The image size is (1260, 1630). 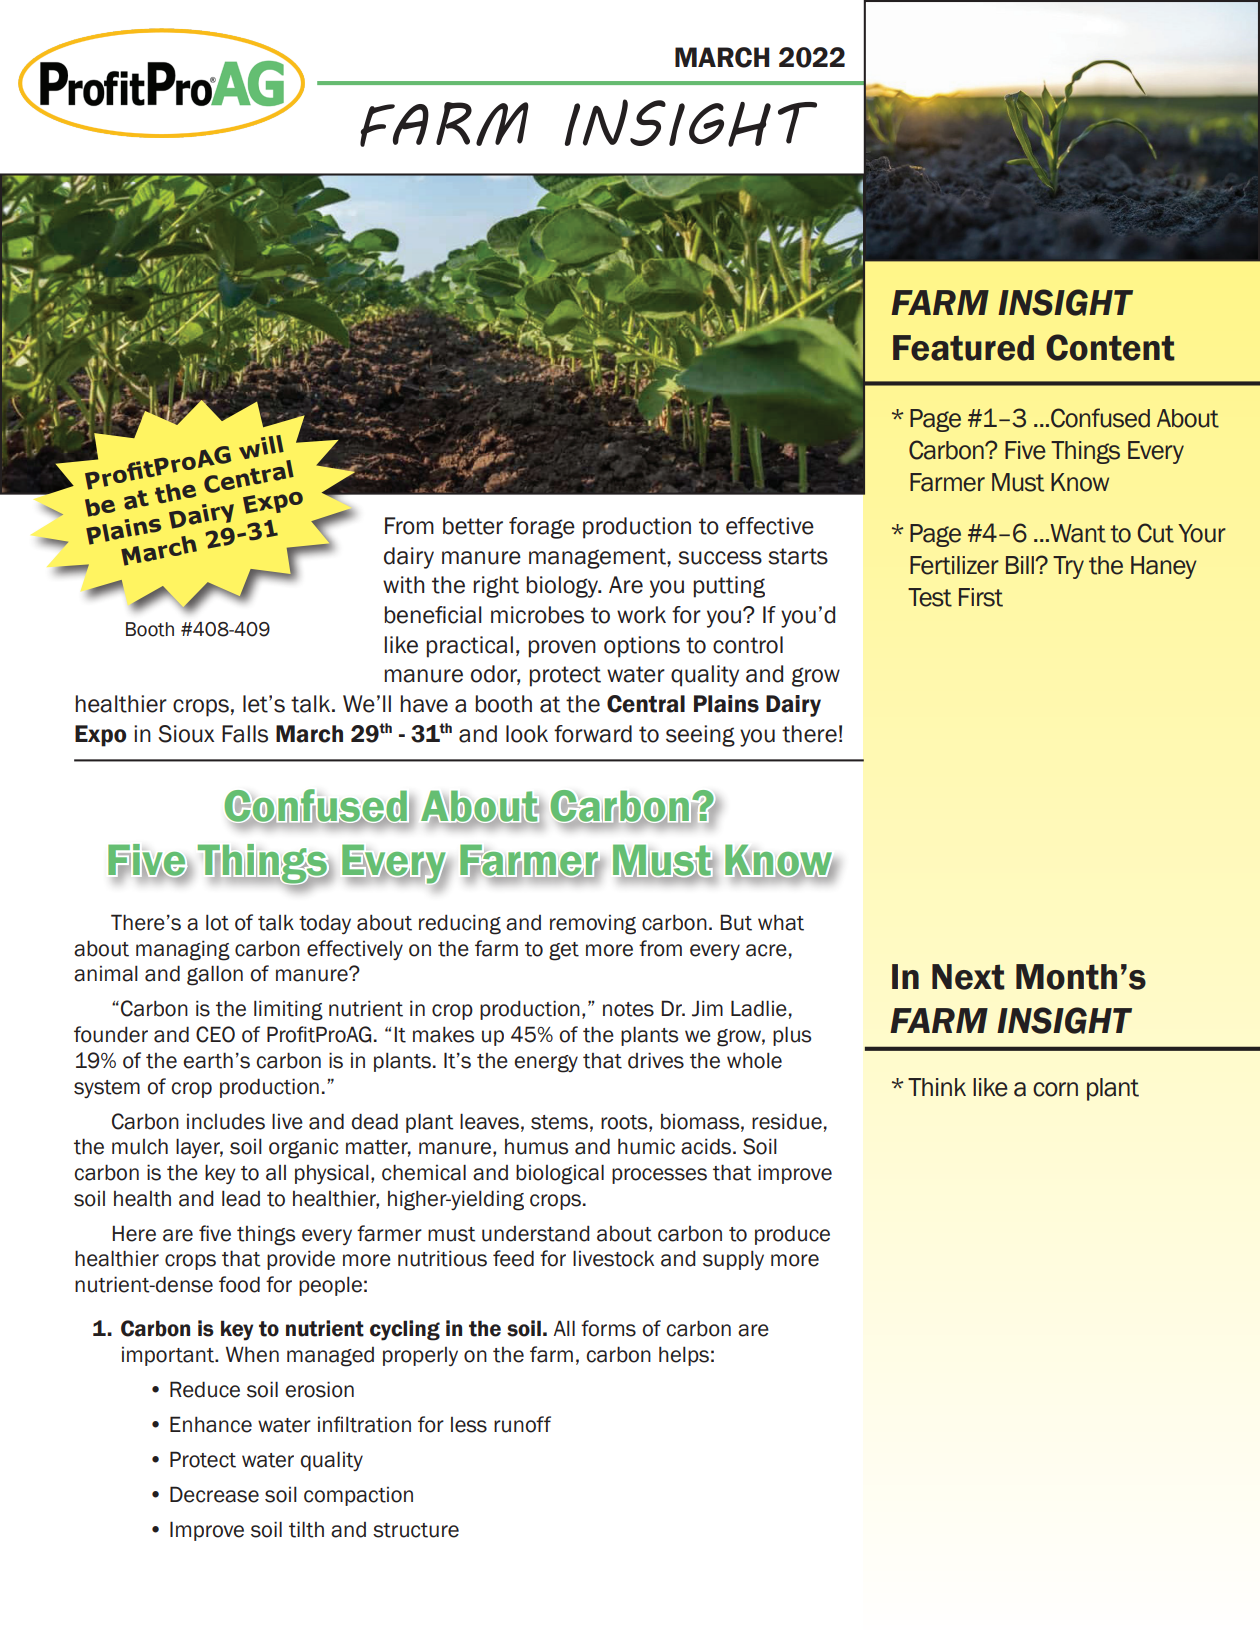 What do you see at coordinates (522, 1424) in the screenshot?
I see `runoff` at bounding box center [522, 1424].
